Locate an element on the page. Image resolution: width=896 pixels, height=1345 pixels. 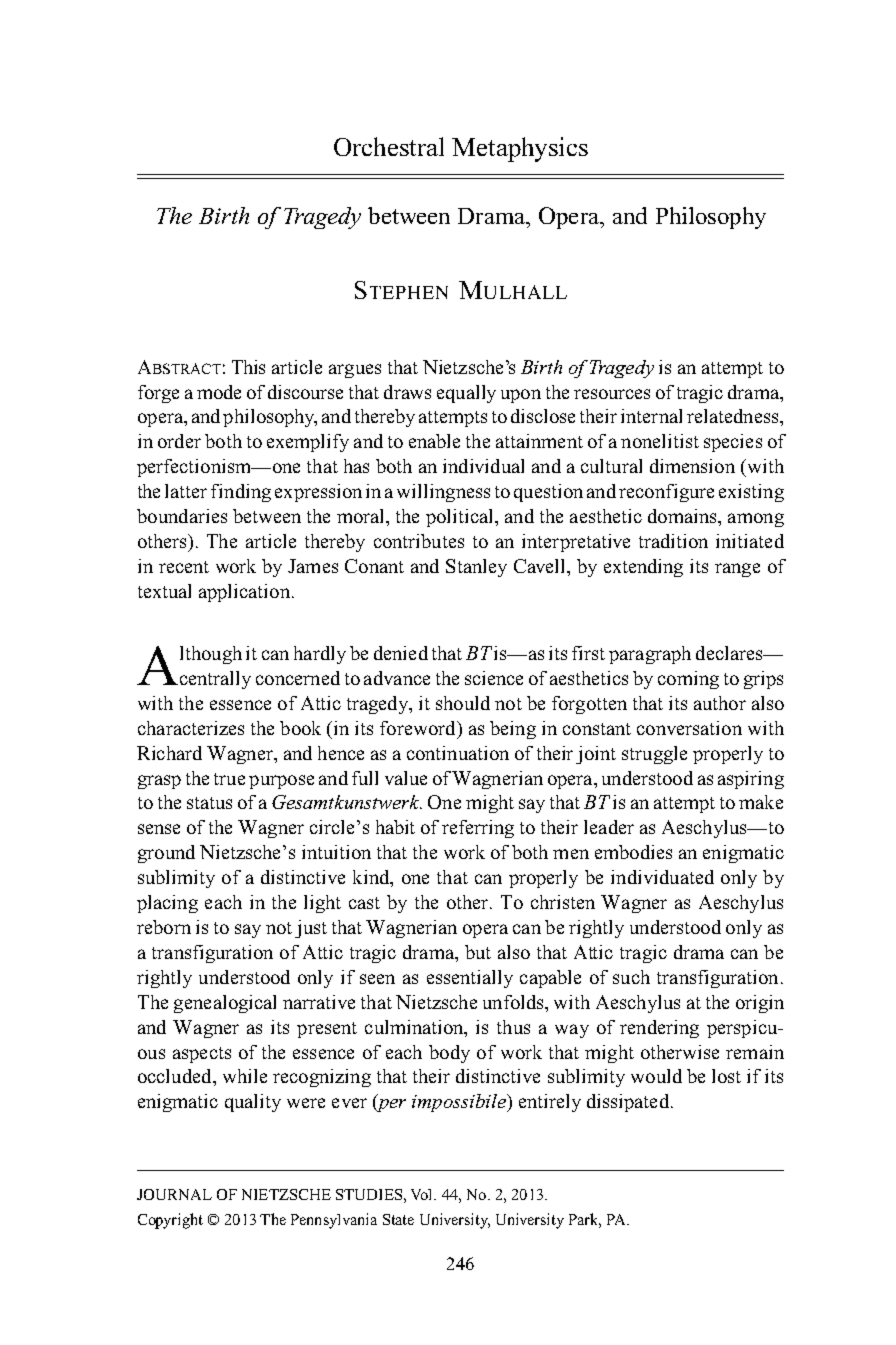
Journal is located at coordinates (174, 1194).
